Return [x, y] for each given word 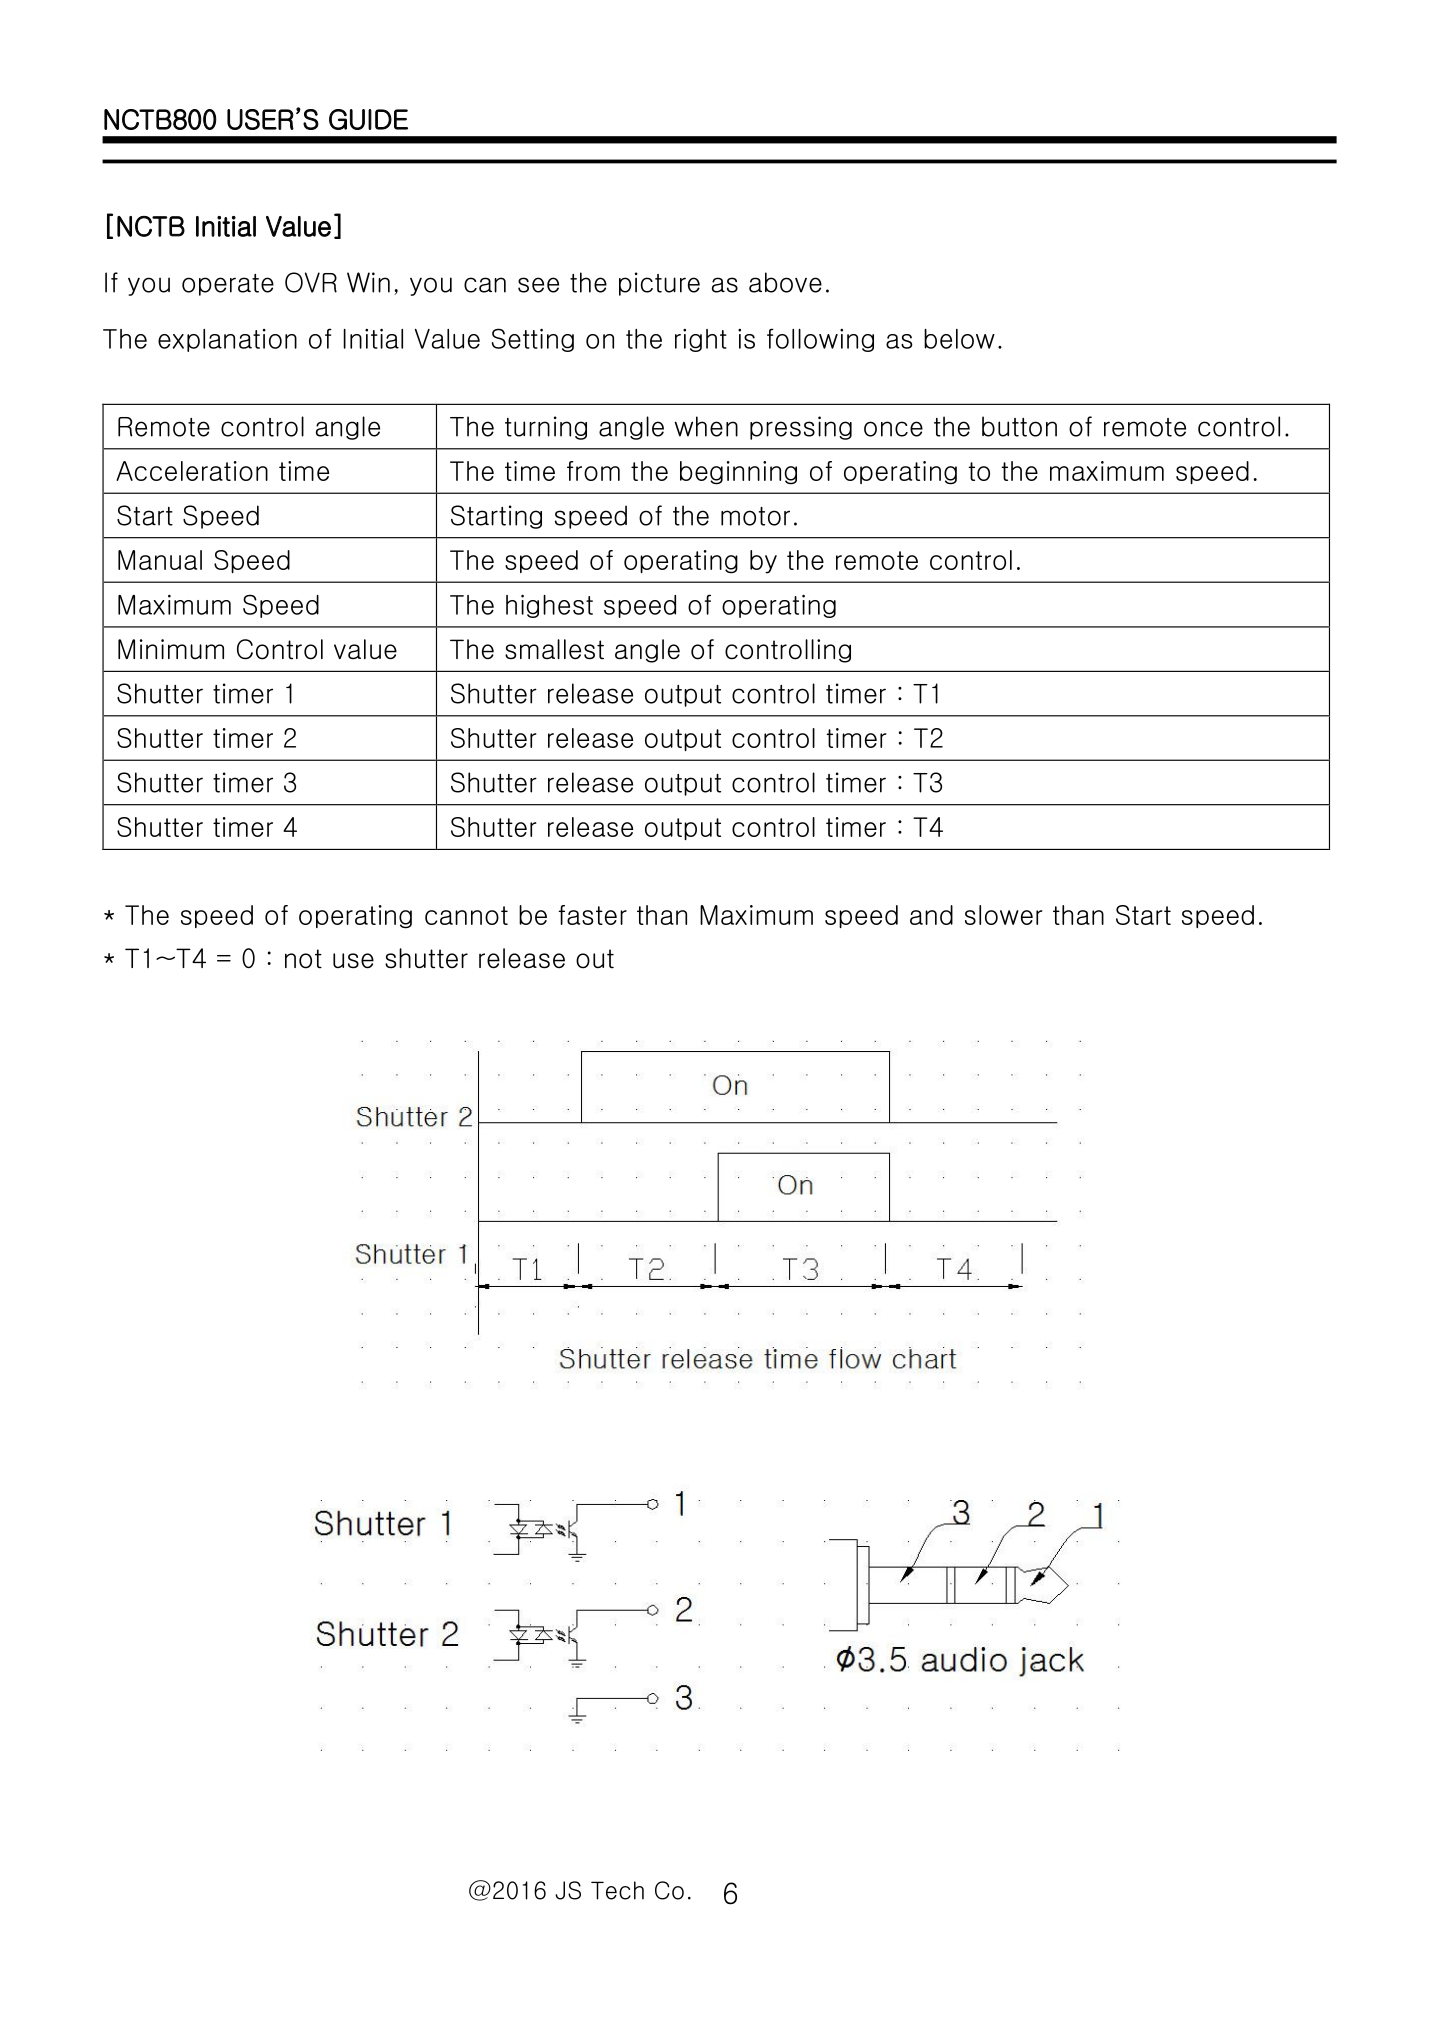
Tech [617, 1890]
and [931, 915]
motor [755, 516]
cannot [466, 915]
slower [1003, 915]
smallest [554, 649]
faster [592, 915]
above [785, 282]
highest [549, 606]
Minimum [171, 649]
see [538, 285]
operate [228, 285]
